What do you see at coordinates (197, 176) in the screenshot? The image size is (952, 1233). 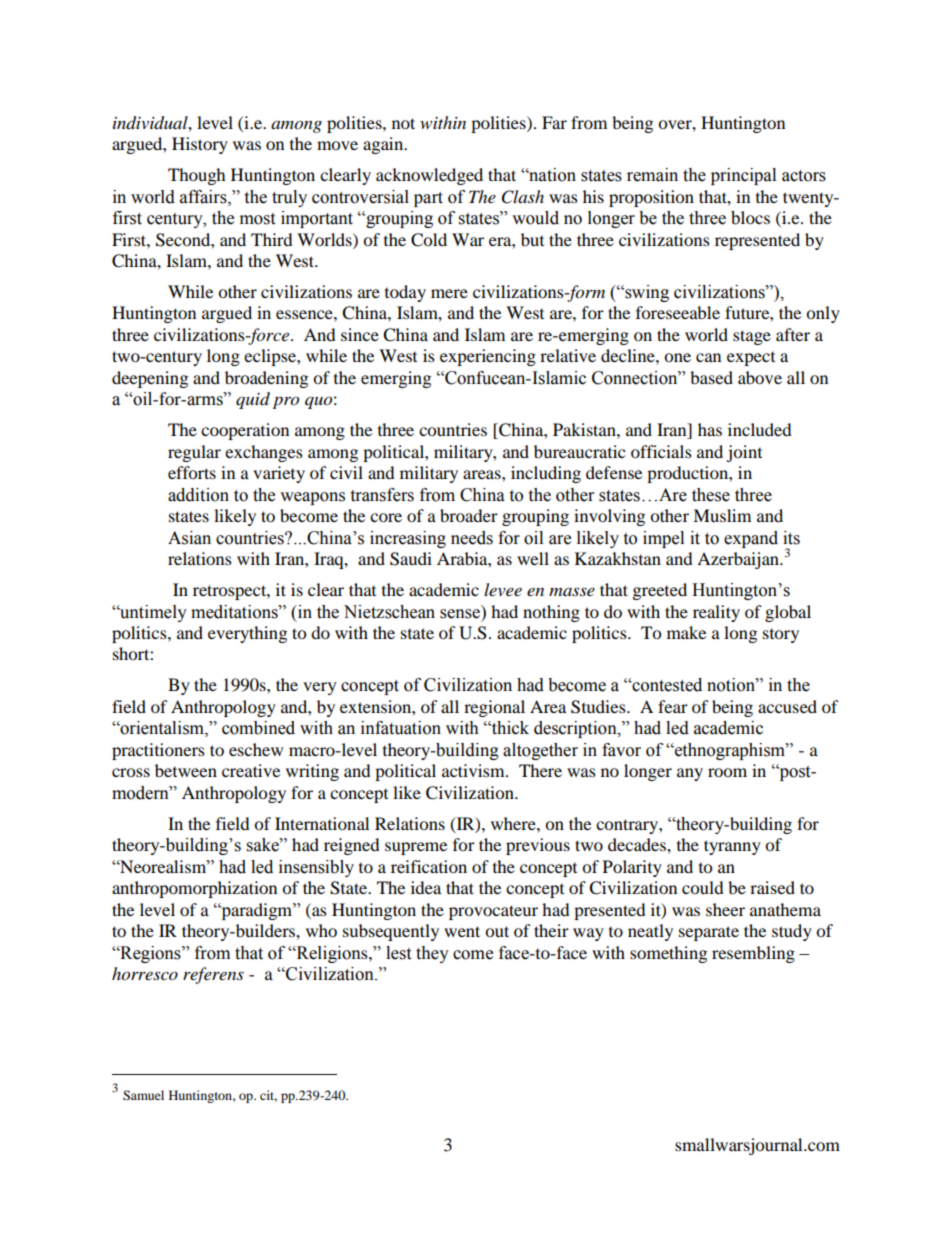 I see `Though` at bounding box center [197, 176].
